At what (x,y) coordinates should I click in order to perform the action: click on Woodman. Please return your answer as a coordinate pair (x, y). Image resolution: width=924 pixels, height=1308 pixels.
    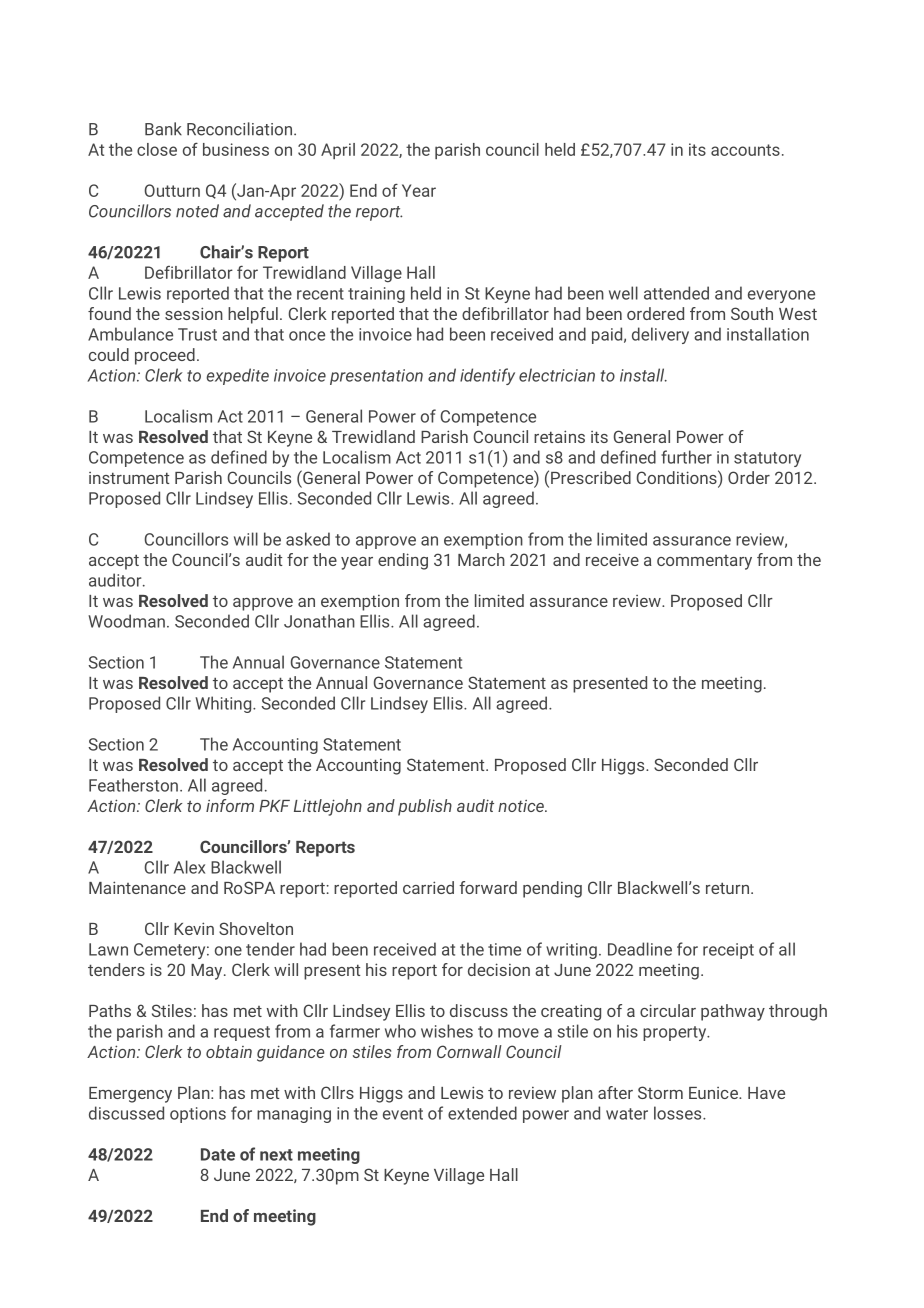
    Looking at the image, I should click on (126, 621).
